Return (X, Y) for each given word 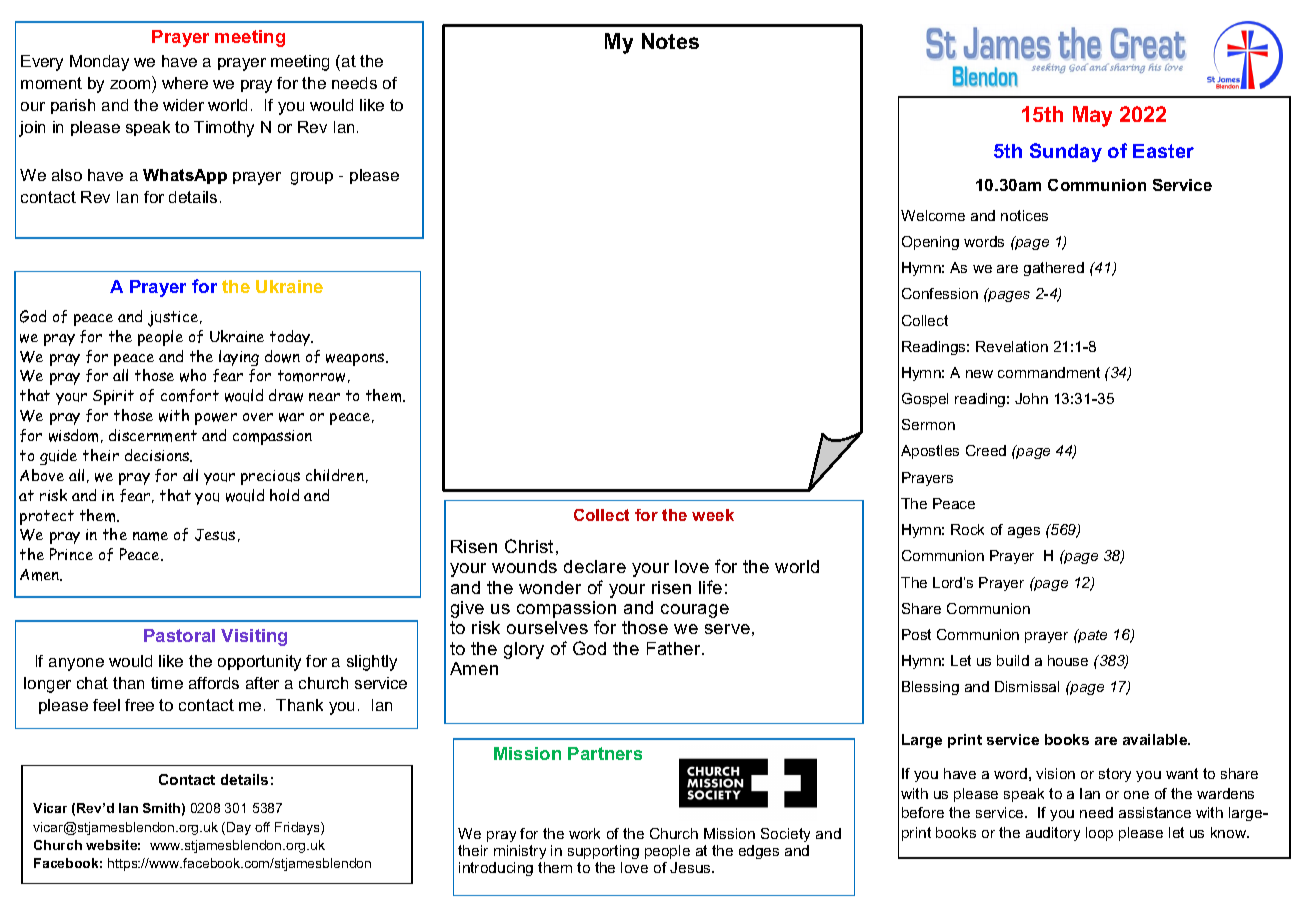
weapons (356, 359)
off (262, 827)
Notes (670, 41)
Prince (71, 554)
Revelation (1012, 346)
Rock (967, 529)
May (1092, 116)
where (185, 83)
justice (174, 319)
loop (1099, 834)
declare (595, 566)
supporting (603, 854)
